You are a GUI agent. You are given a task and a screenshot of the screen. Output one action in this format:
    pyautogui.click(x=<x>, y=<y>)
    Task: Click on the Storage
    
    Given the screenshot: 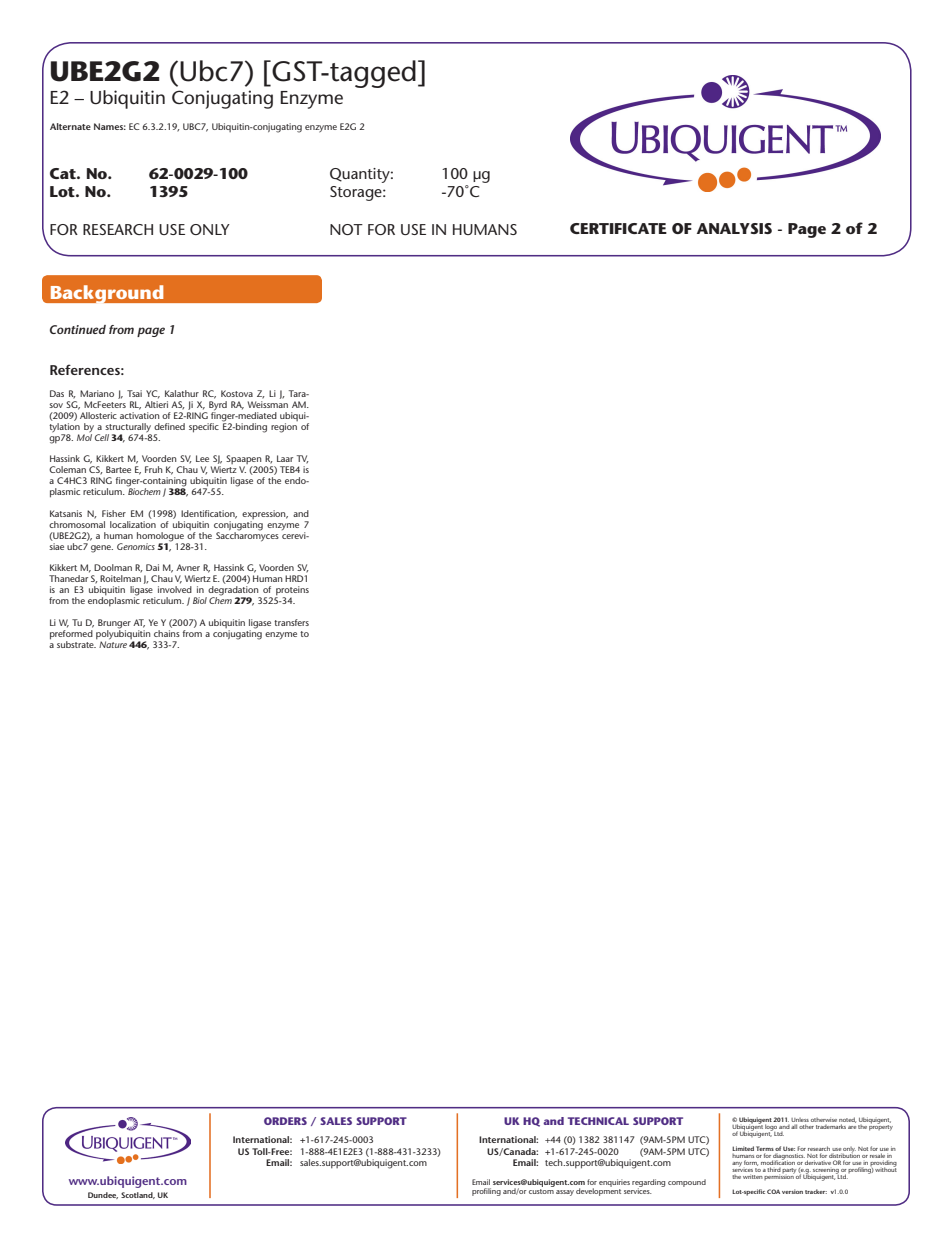 What is the action you would take?
    pyautogui.click(x=357, y=193)
